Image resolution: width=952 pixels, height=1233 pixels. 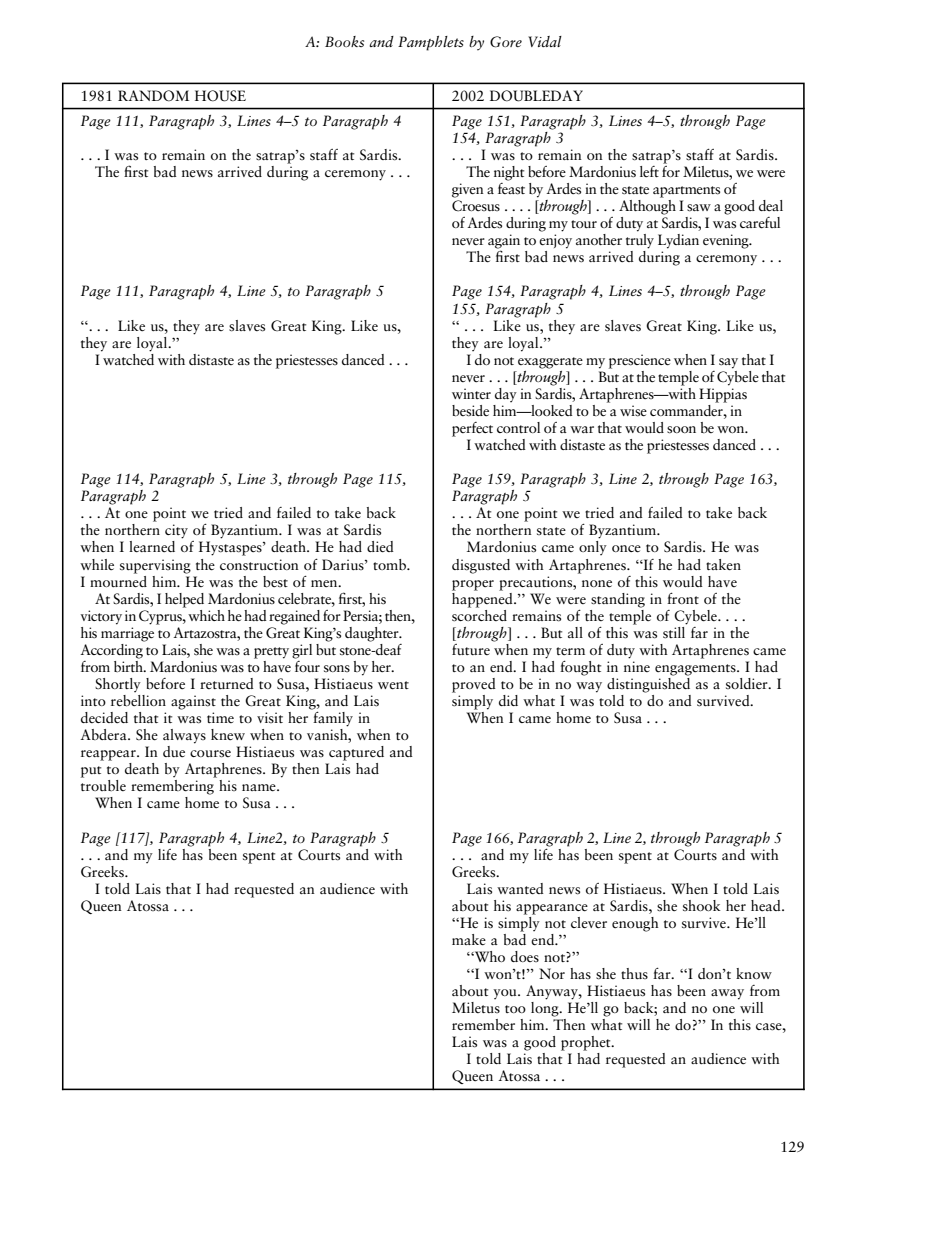 What do you see at coordinates (153, 96) in the document?
I see `RANDOM` at bounding box center [153, 96].
